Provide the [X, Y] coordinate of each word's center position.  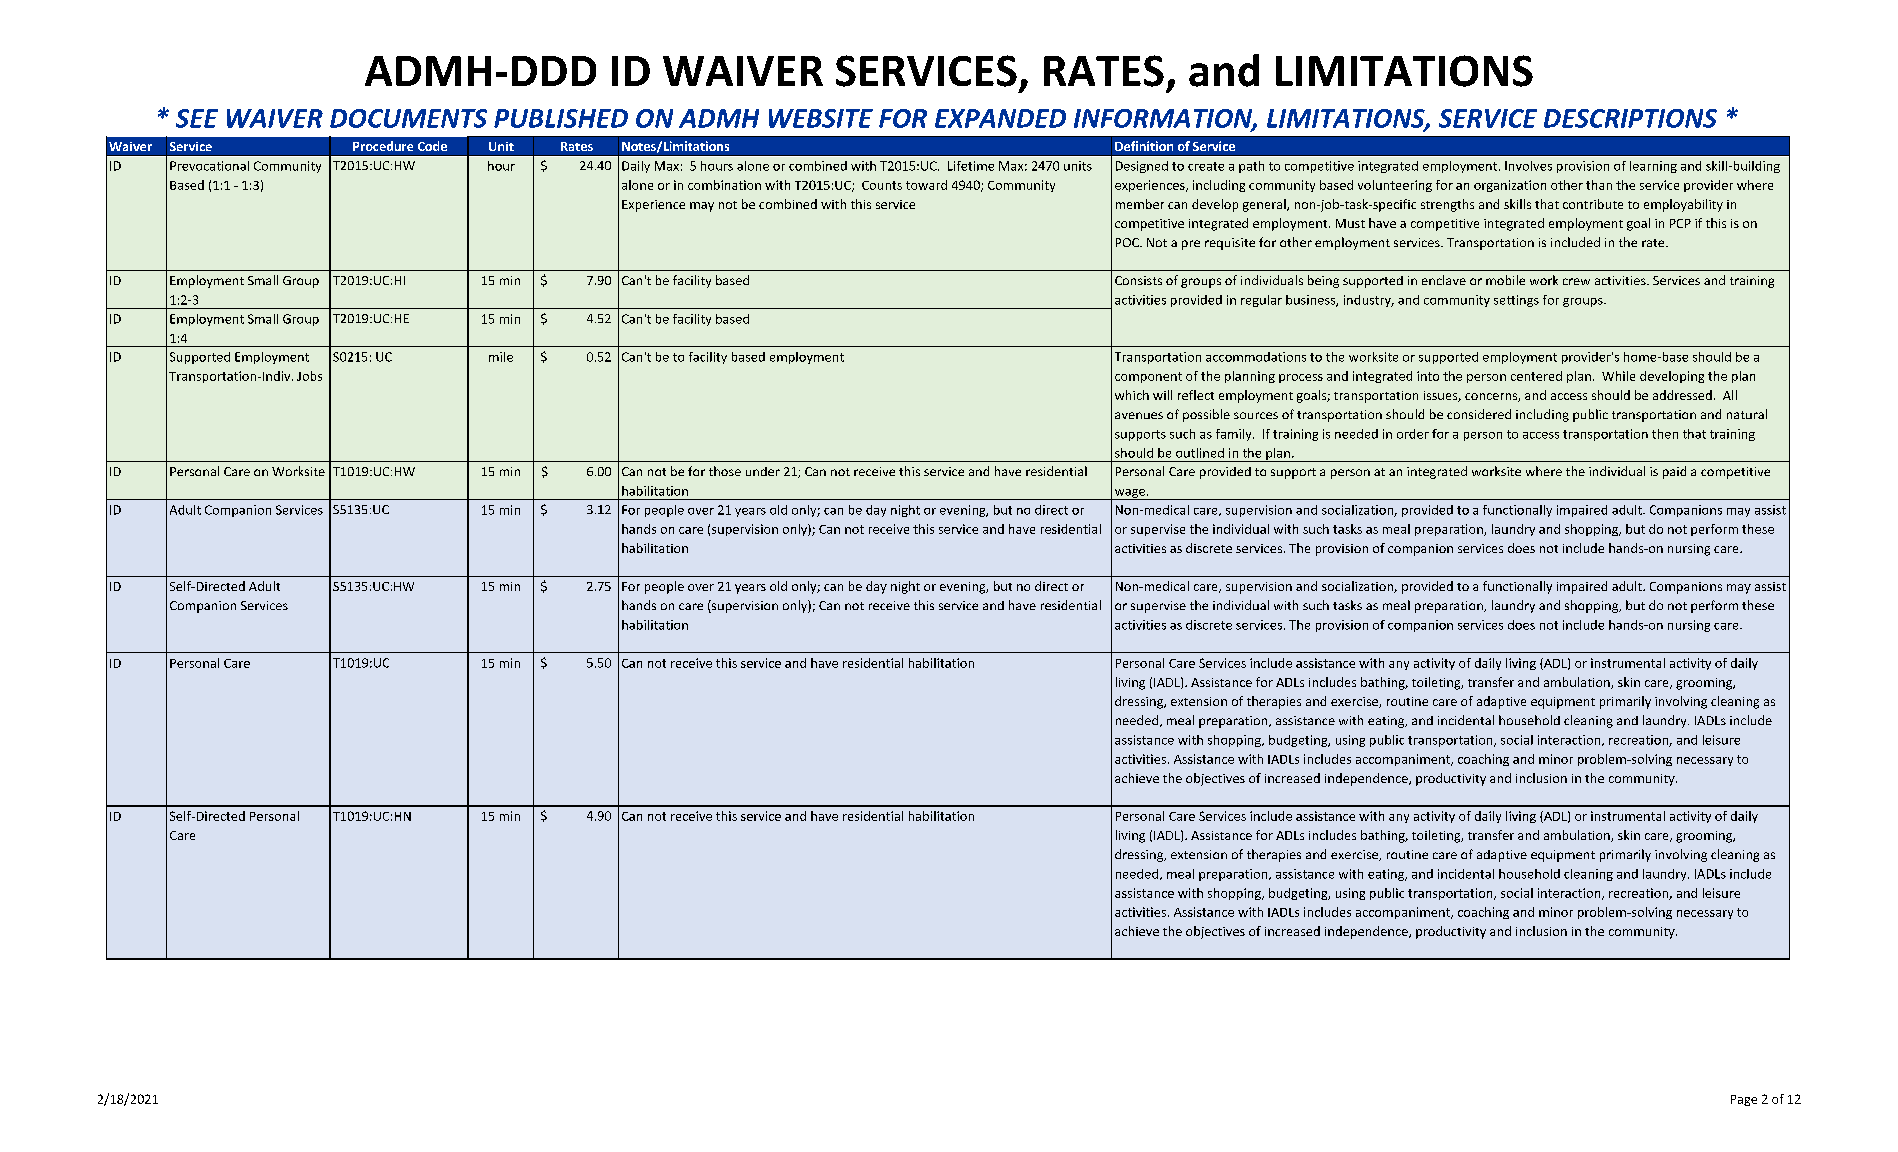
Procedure [383, 146]
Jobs [309, 376]
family [1235, 435]
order [1413, 434]
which [1132, 395]
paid [1674, 472]
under [763, 471]
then [1665, 434]
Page [1744, 1100]
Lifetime [971, 166]
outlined [1200, 453]
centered [1536, 376]
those [725, 471]
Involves [1528, 166]
